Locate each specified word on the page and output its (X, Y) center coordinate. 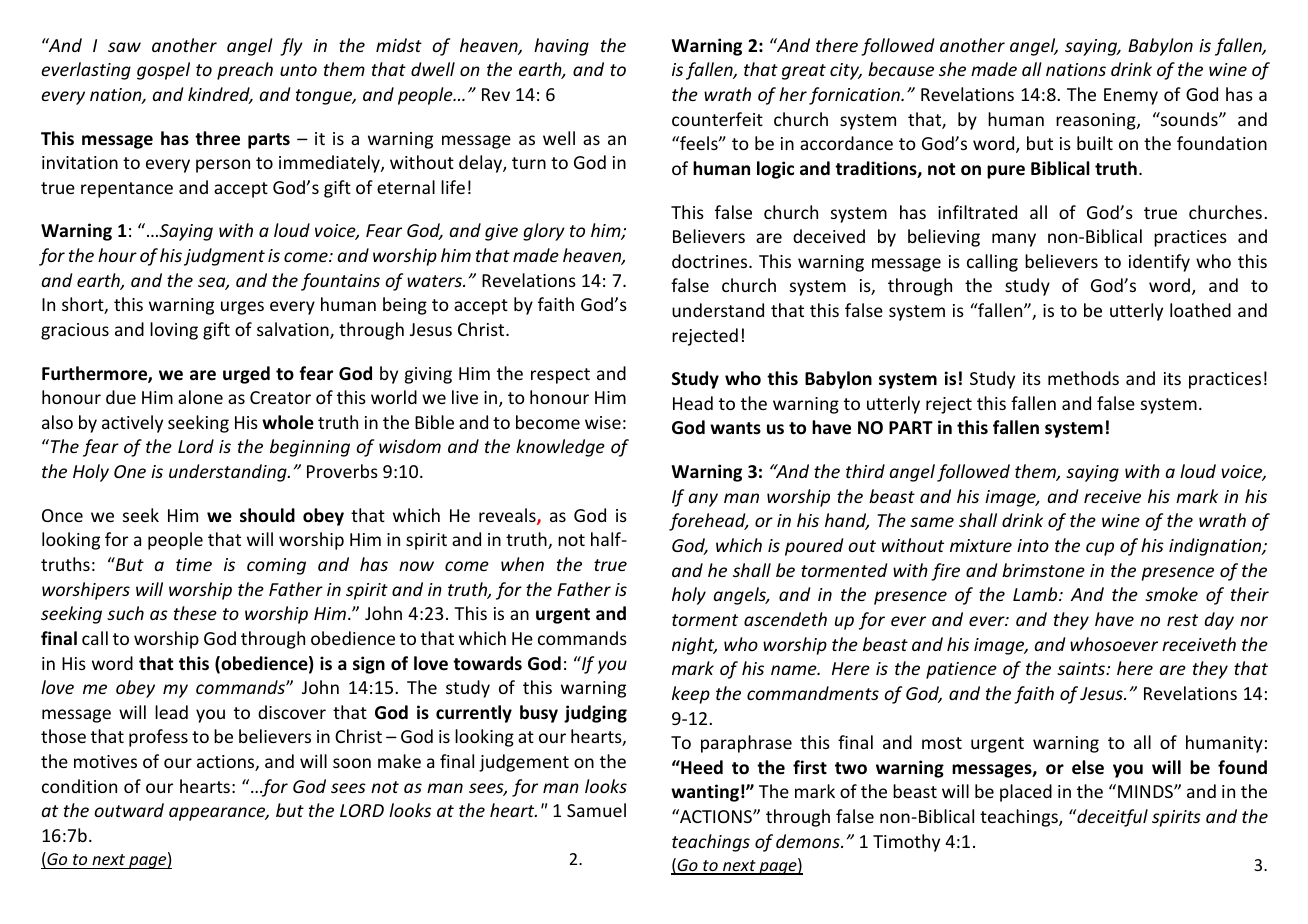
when (522, 564)
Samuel (596, 810)
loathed (1200, 310)
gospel (163, 71)
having (561, 47)
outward (129, 810)
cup (1100, 549)
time (194, 564)
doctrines (711, 261)
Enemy (1131, 96)
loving (174, 331)
